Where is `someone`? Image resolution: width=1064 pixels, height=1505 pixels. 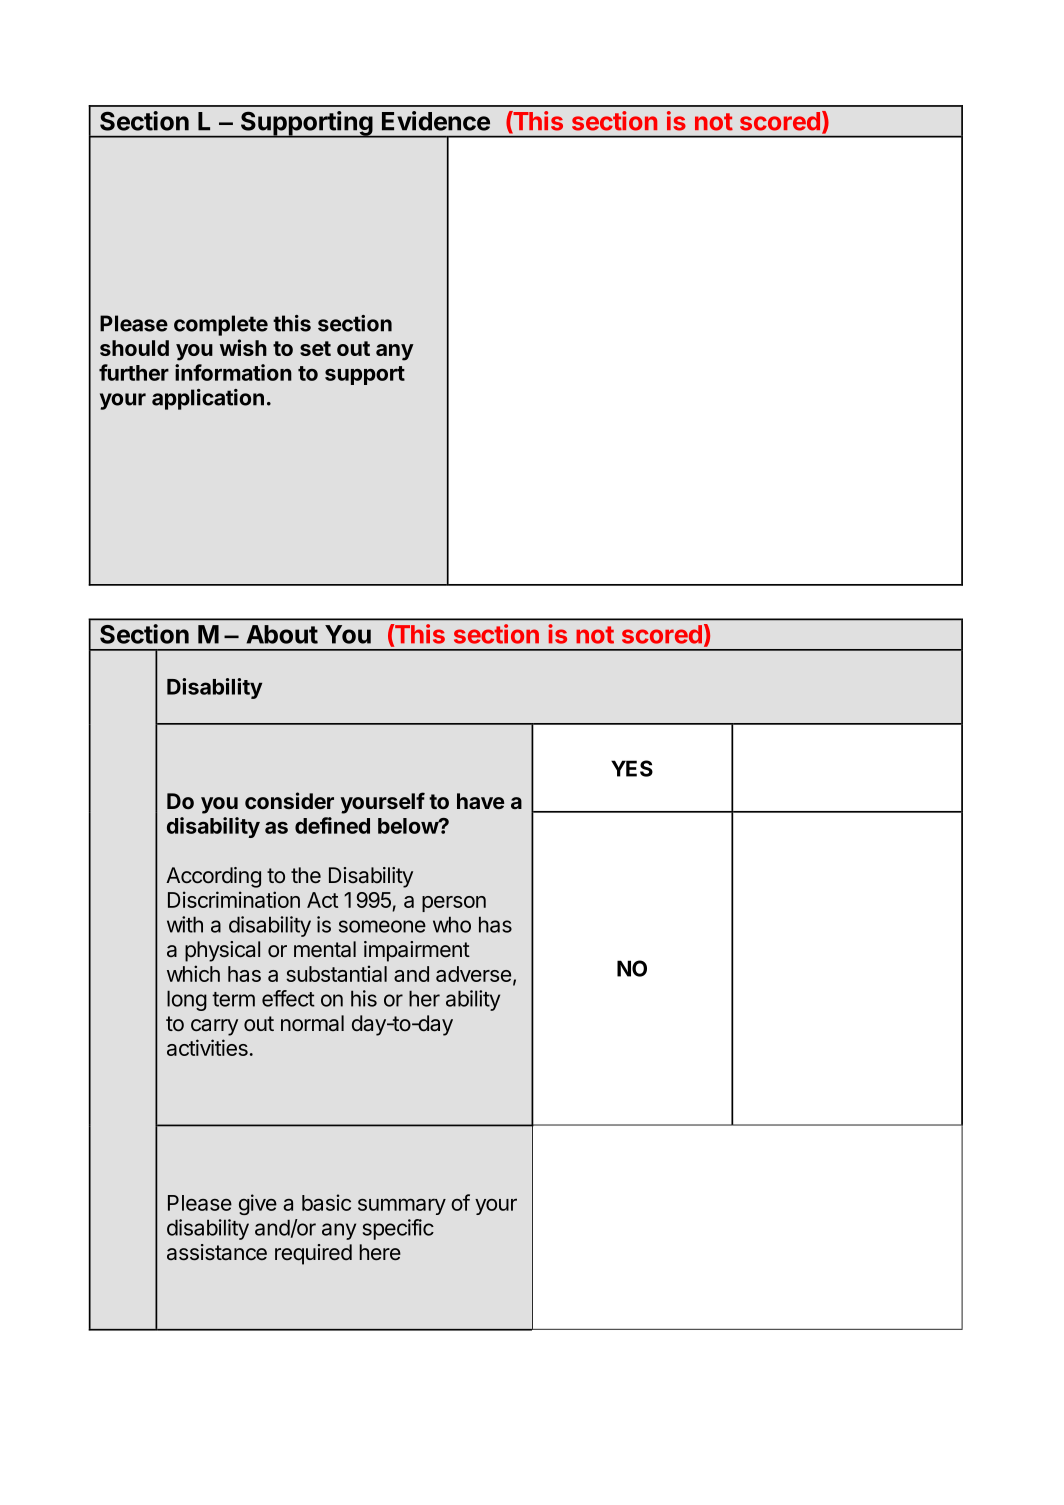 someone is located at coordinates (382, 926).
